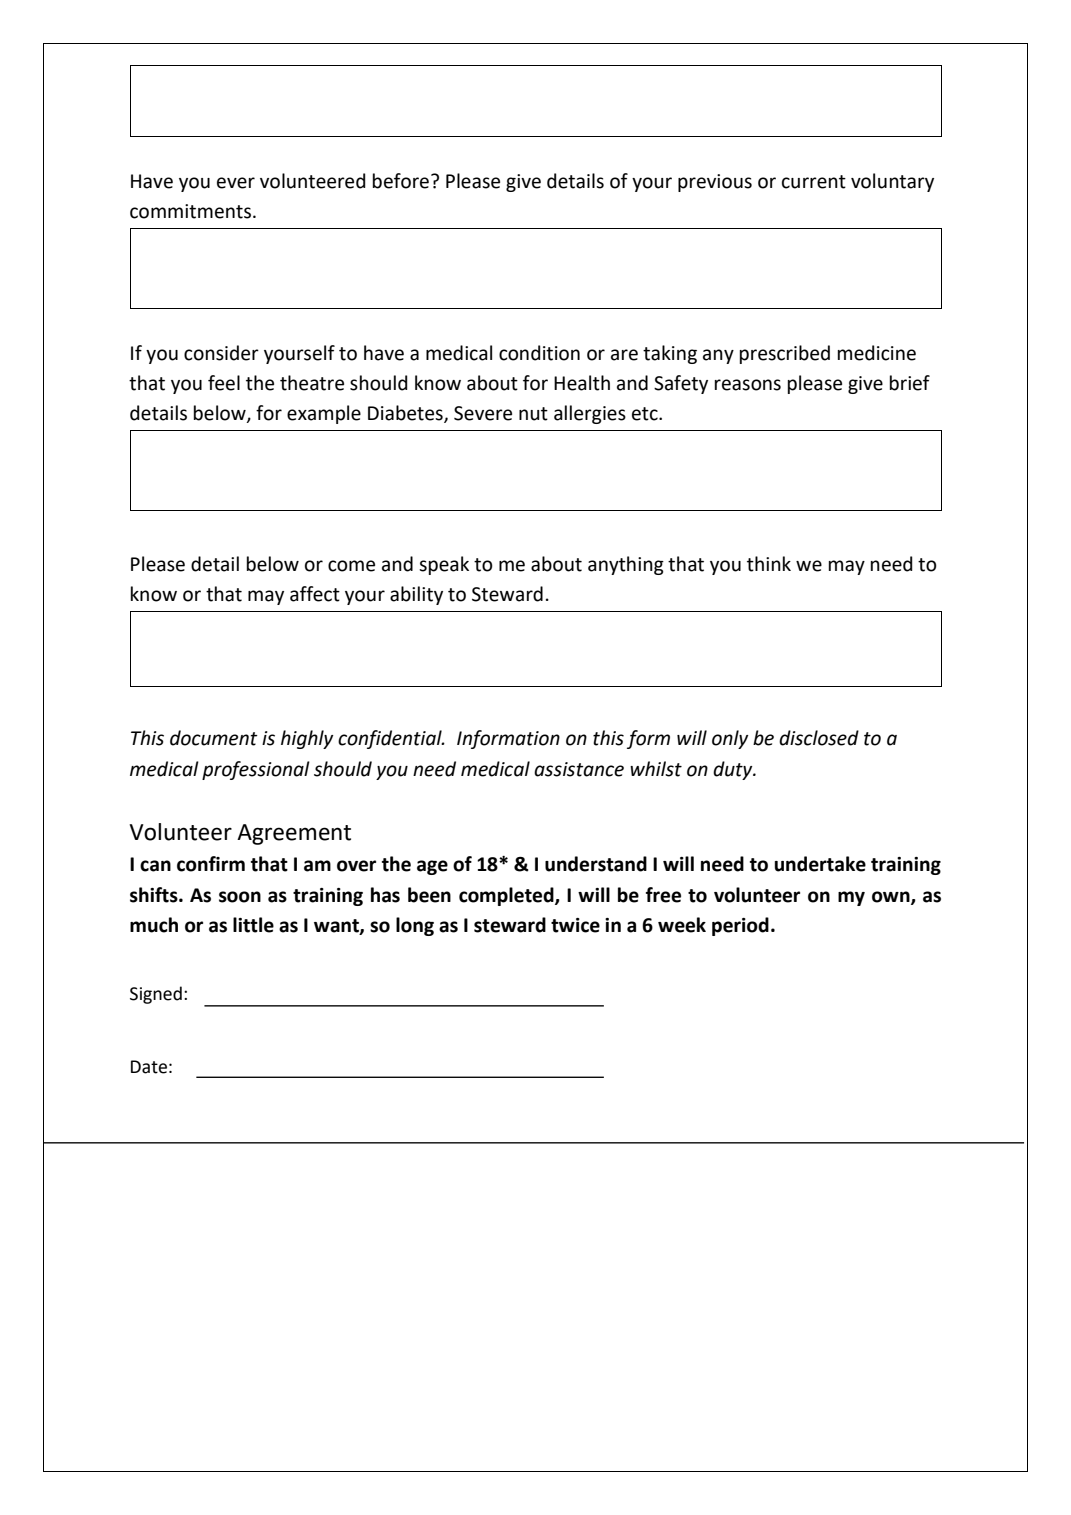 This screenshot has width=1071, height=1515. Describe the element at coordinates (814, 182) in the screenshot. I see `current` at that location.
